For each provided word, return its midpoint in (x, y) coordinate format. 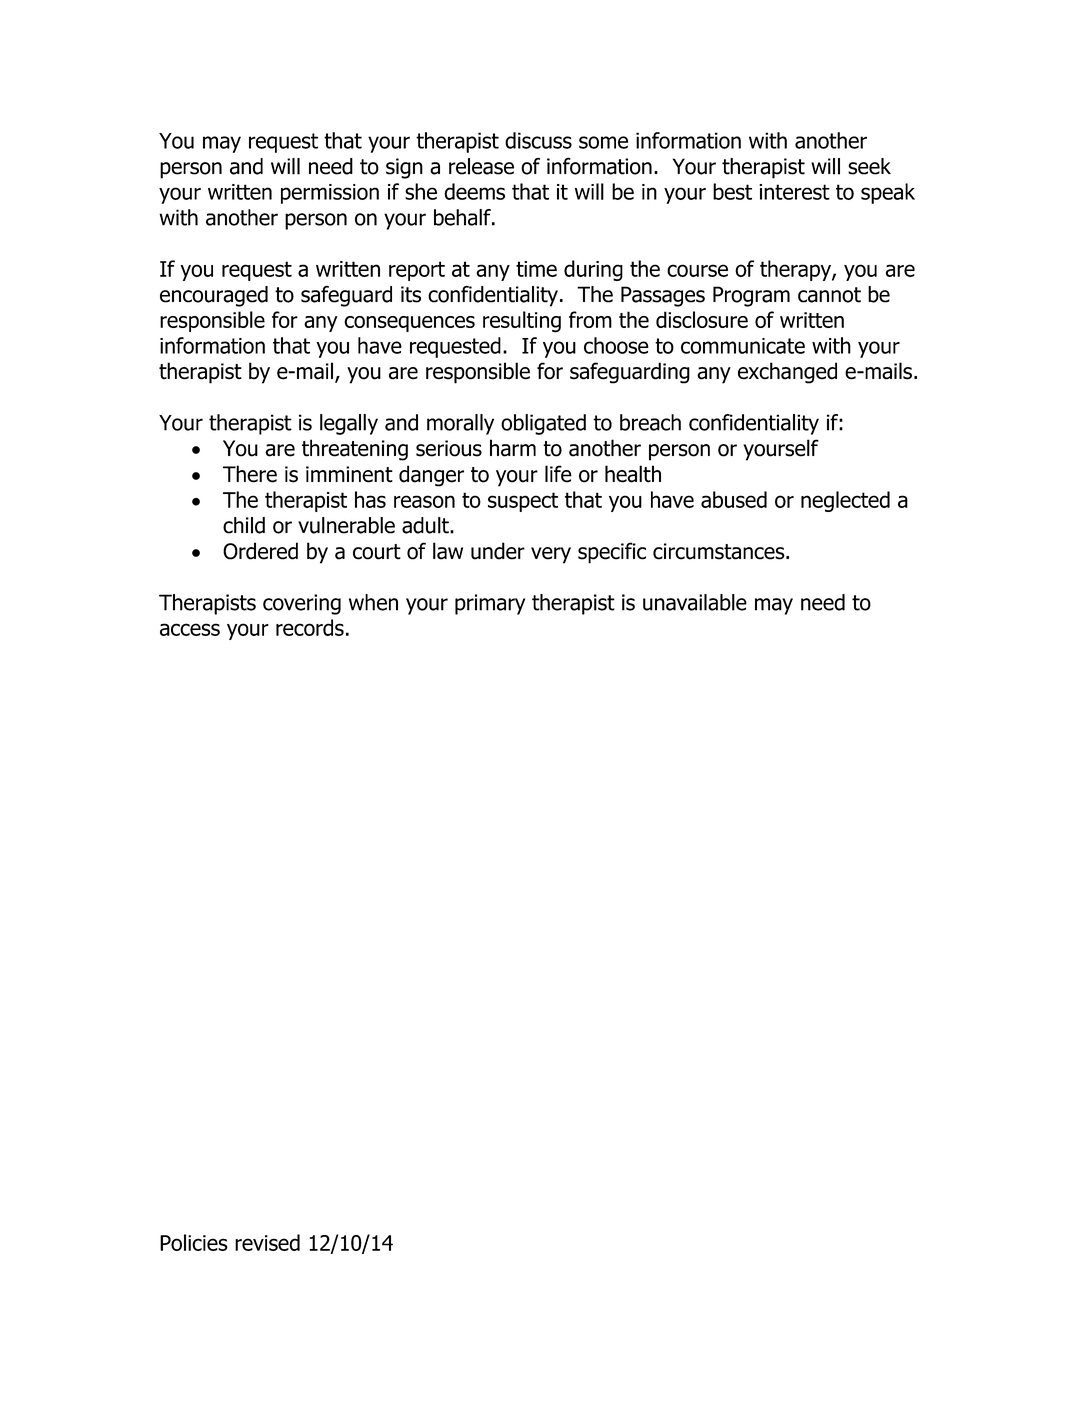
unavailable (695, 602)
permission (330, 194)
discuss (538, 140)
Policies (194, 1242)
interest (794, 192)
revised (267, 1242)
